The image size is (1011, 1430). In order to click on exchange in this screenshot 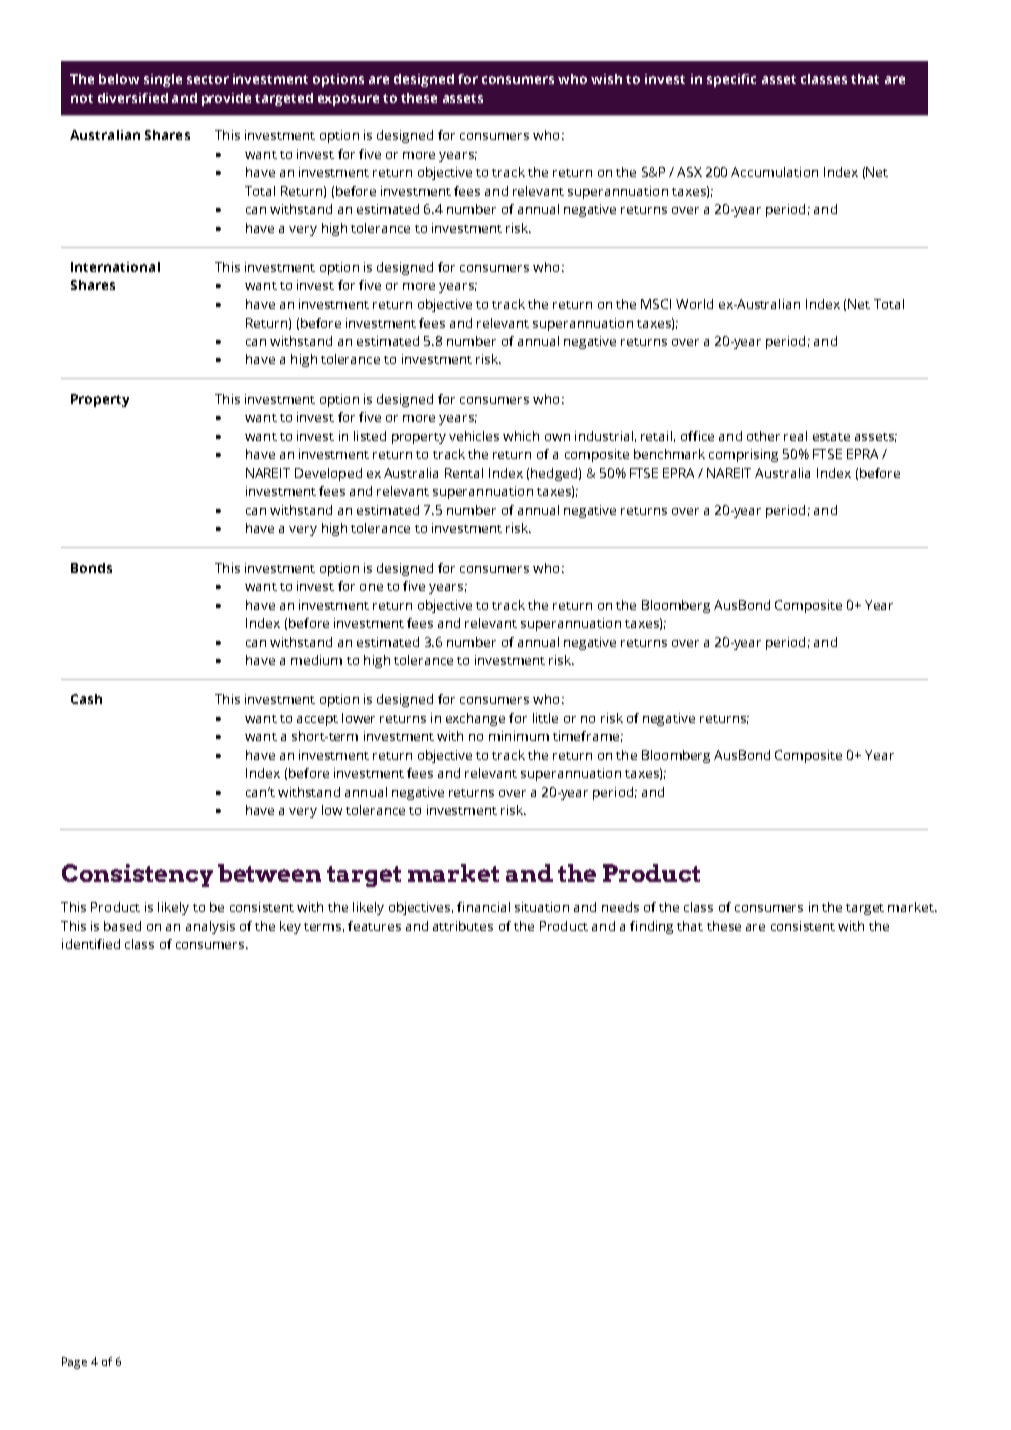, I will do `click(475, 719)`.
